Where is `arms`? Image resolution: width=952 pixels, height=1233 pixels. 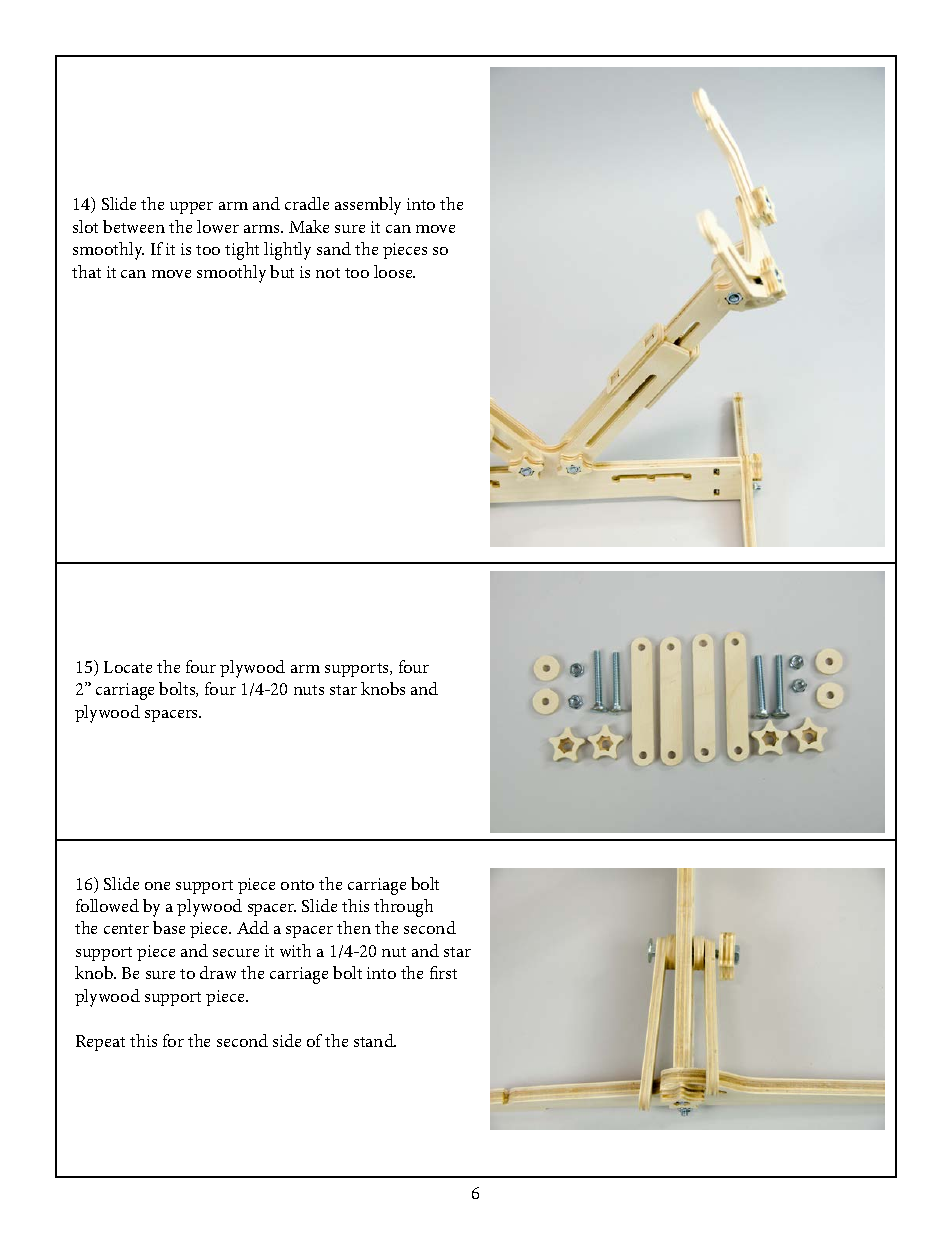 arms is located at coordinates (263, 229).
